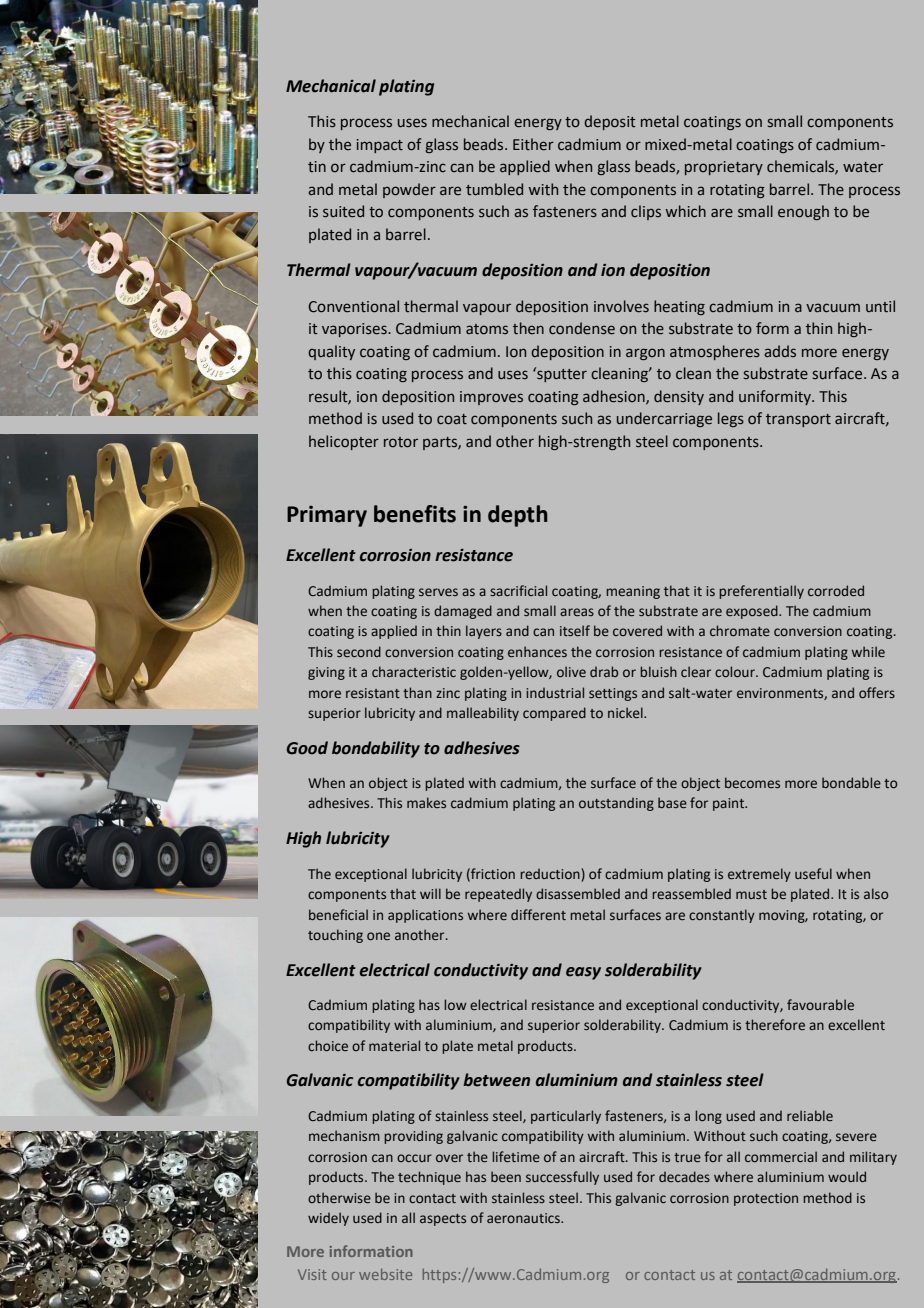 This document has height=1308, width=924. I want to click on resistant, so click(373, 693).
